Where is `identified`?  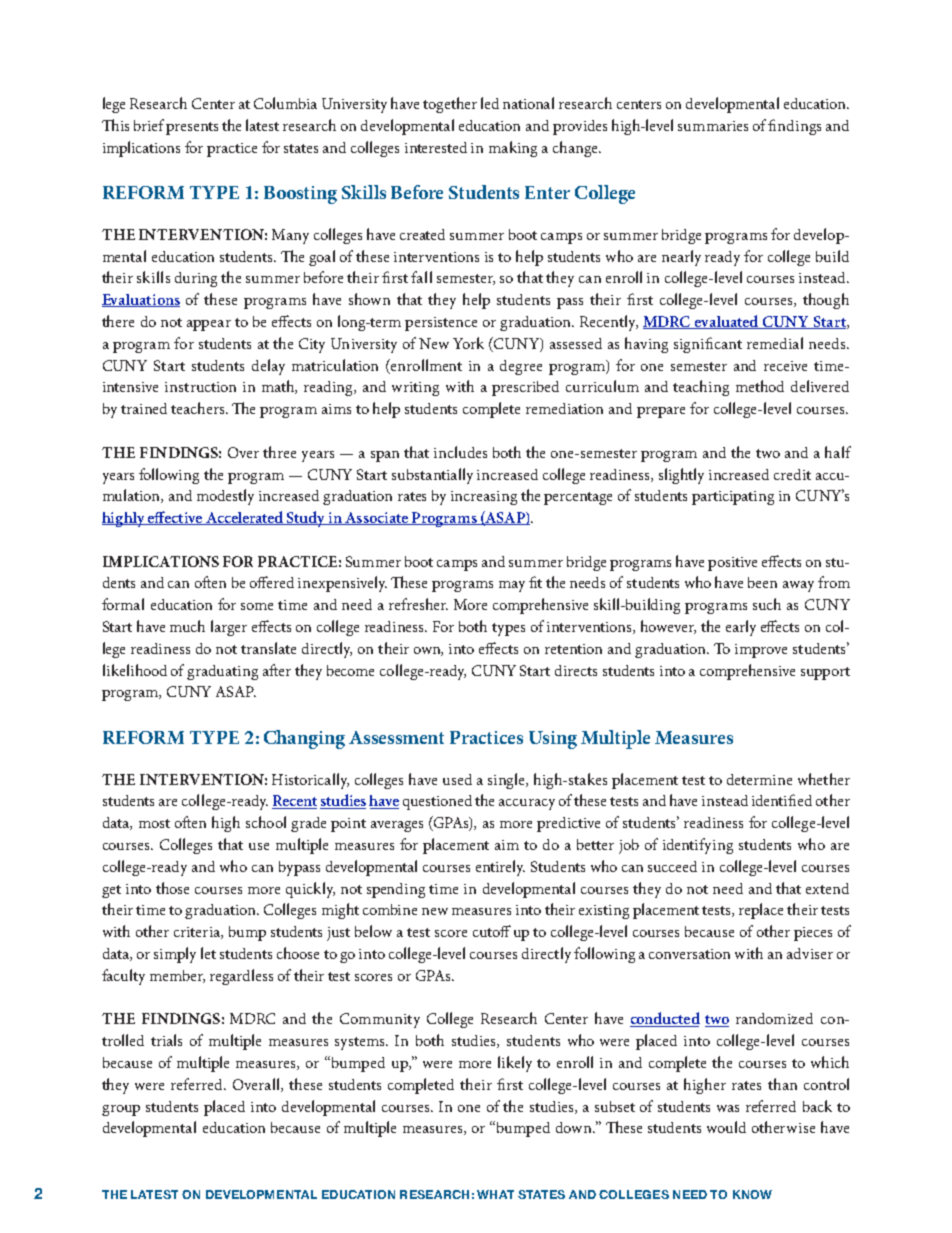
identified is located at coordinates (782, 800).
